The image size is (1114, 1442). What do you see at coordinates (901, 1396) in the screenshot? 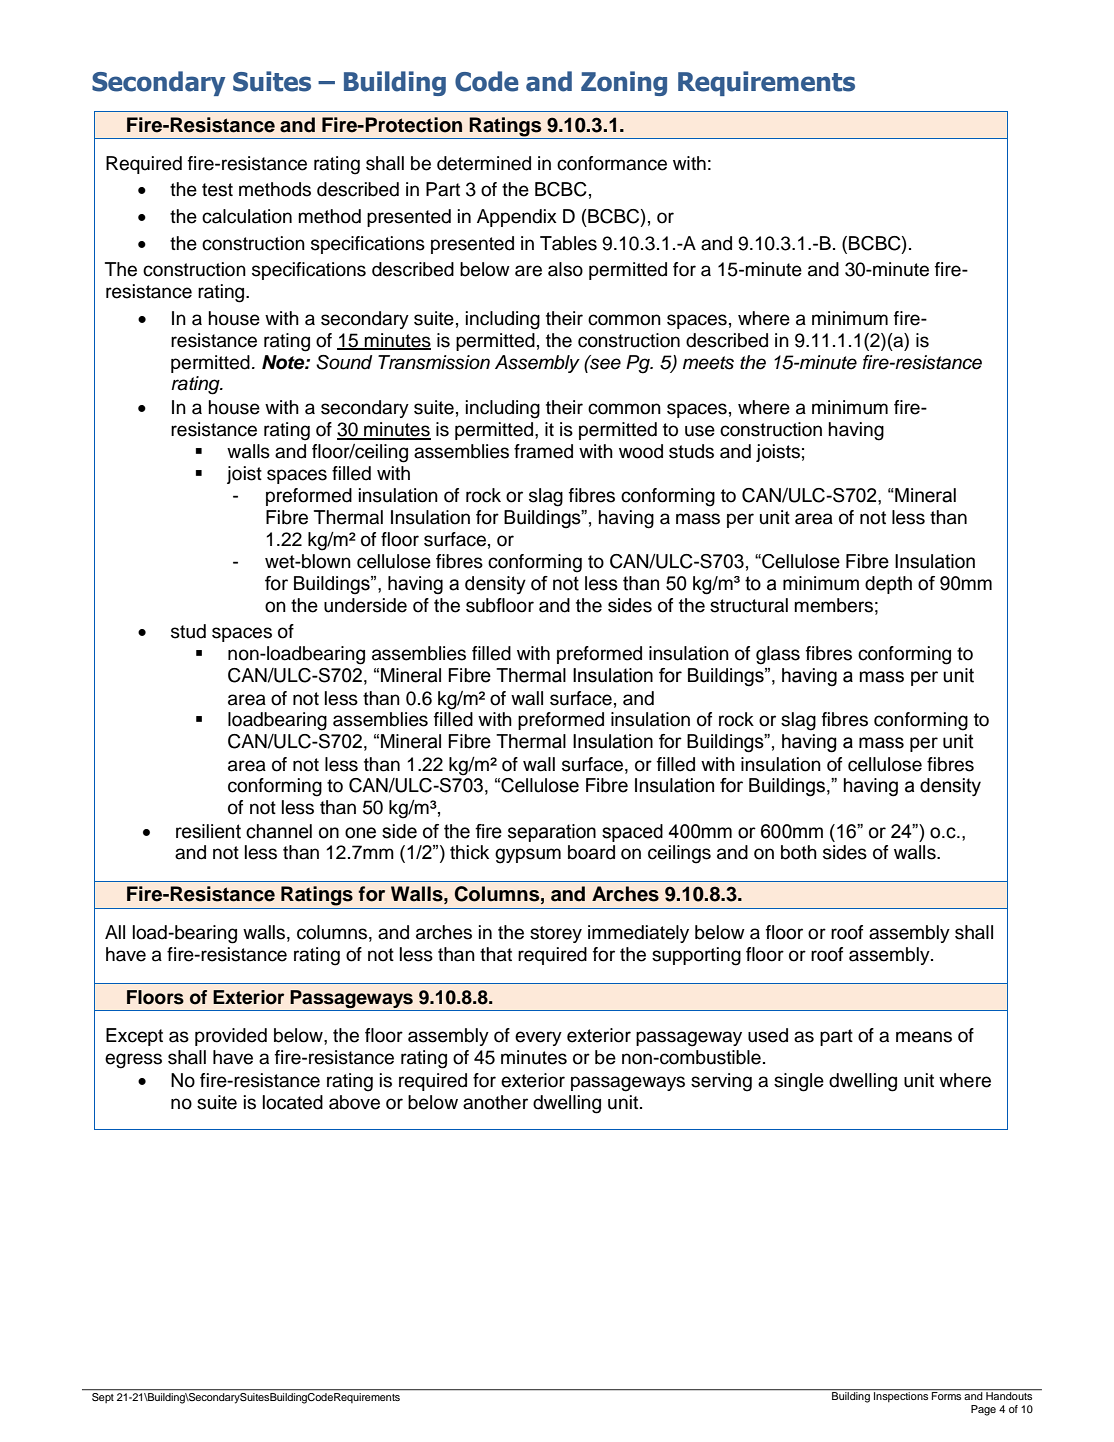
I see `Inspections` at bounding box center [901, 1396].
